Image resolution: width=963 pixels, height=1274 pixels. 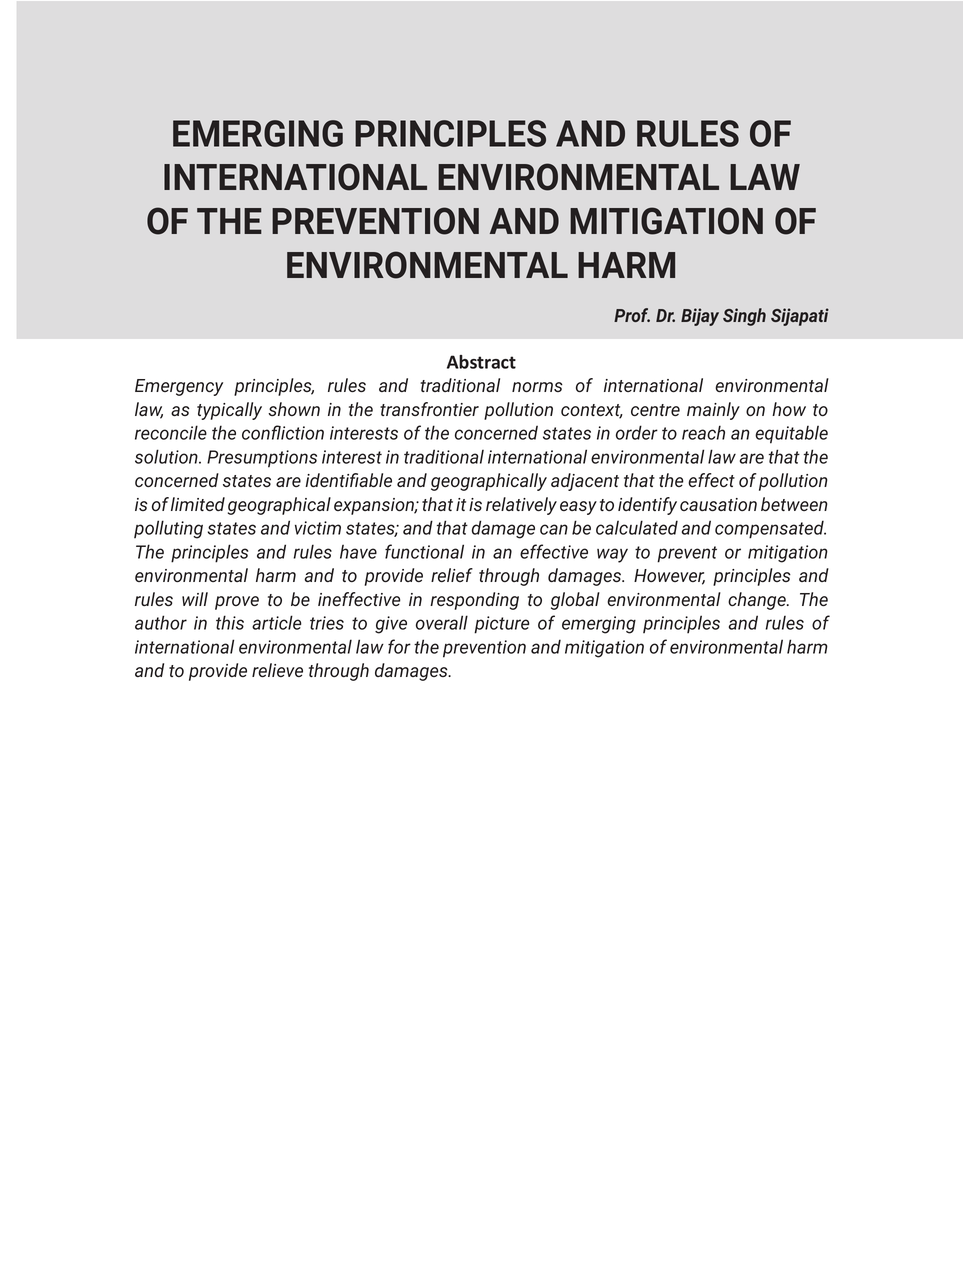 What do you see at coordinates (481, 362) in the document?
I see `Abstract` at bounding box center [481, 362].
